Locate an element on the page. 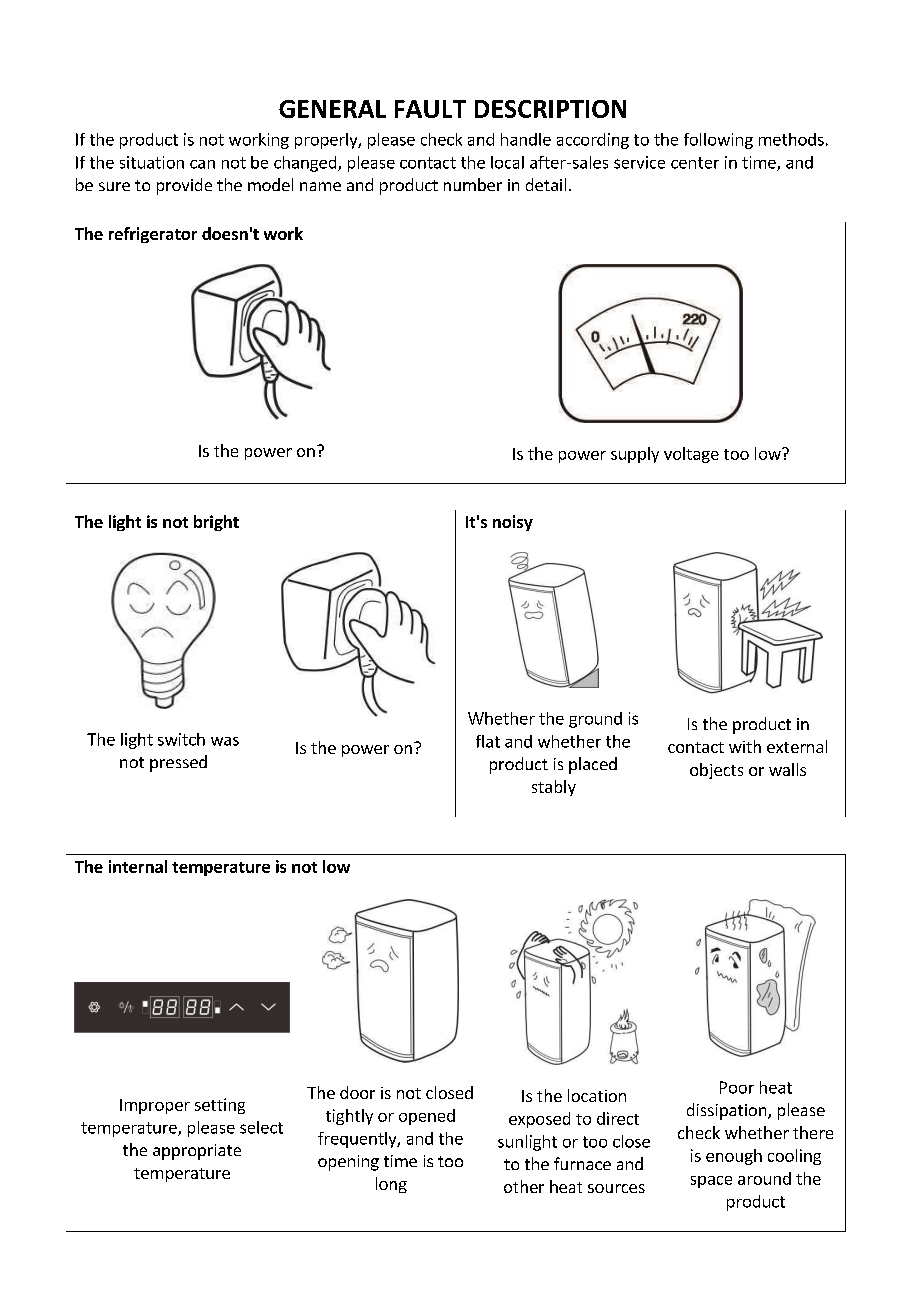 The image size is (924, 1308). objects is located at coordinates (716, 771).
